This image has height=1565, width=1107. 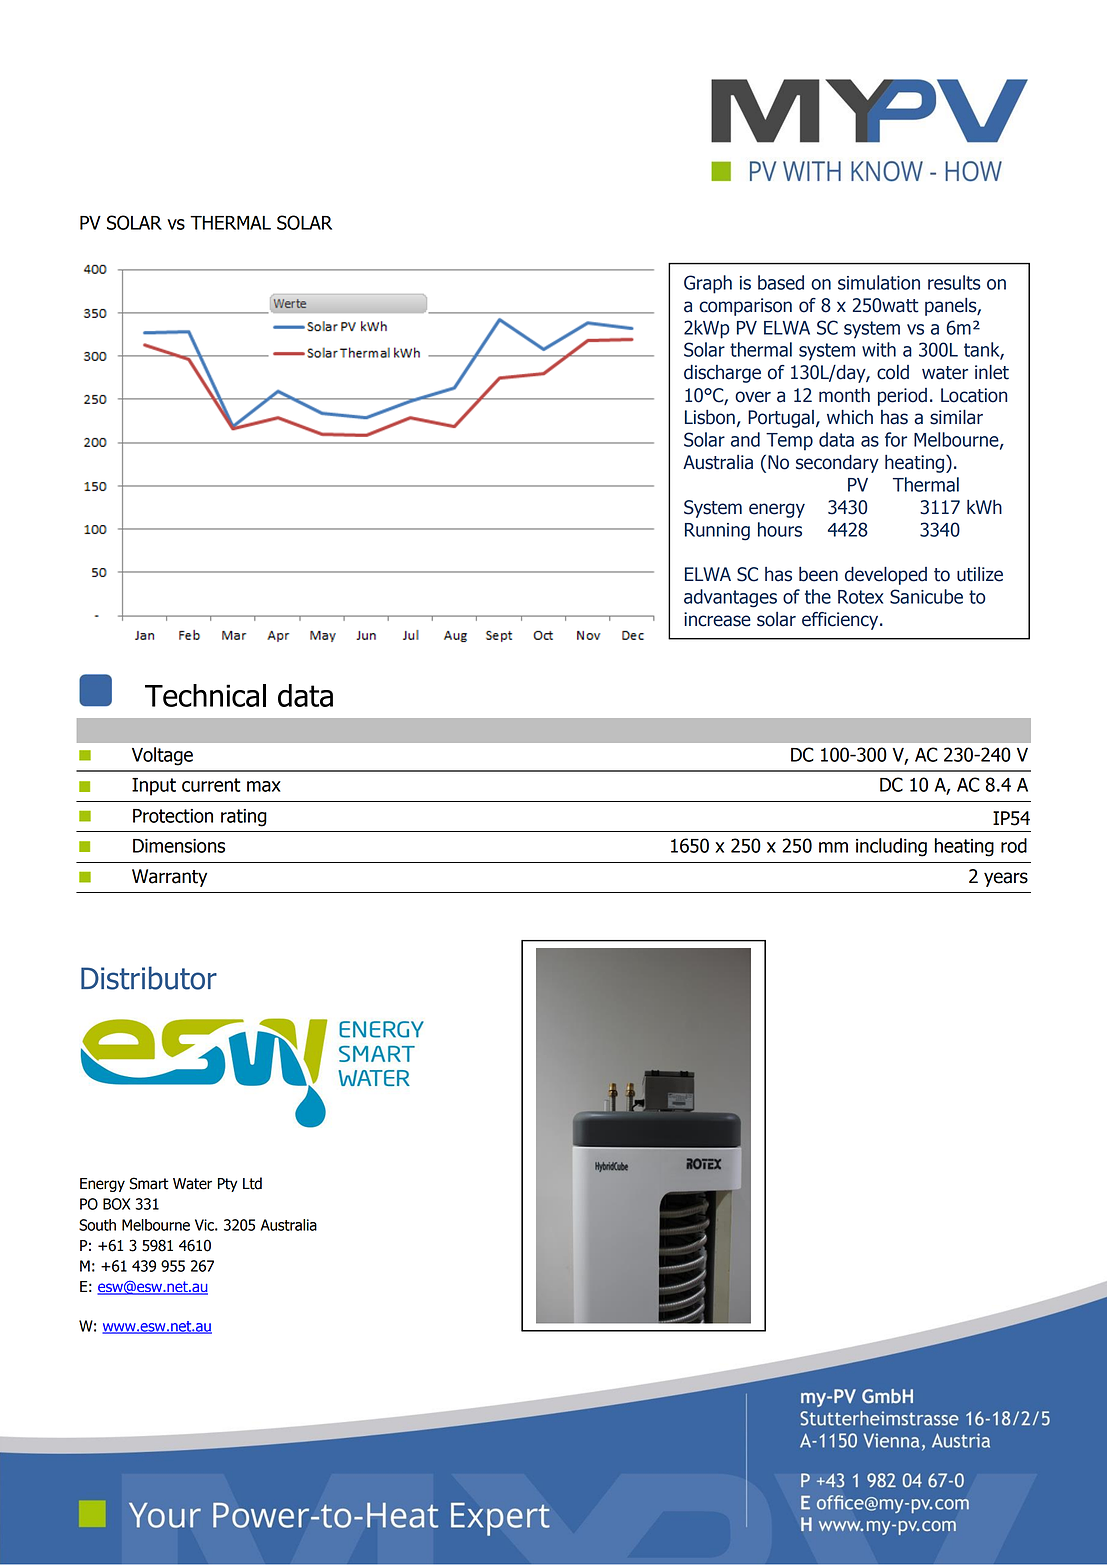 What do you see at coordinates (891, 847) in the image?
I see `including` at bounding box center [891, 847].
